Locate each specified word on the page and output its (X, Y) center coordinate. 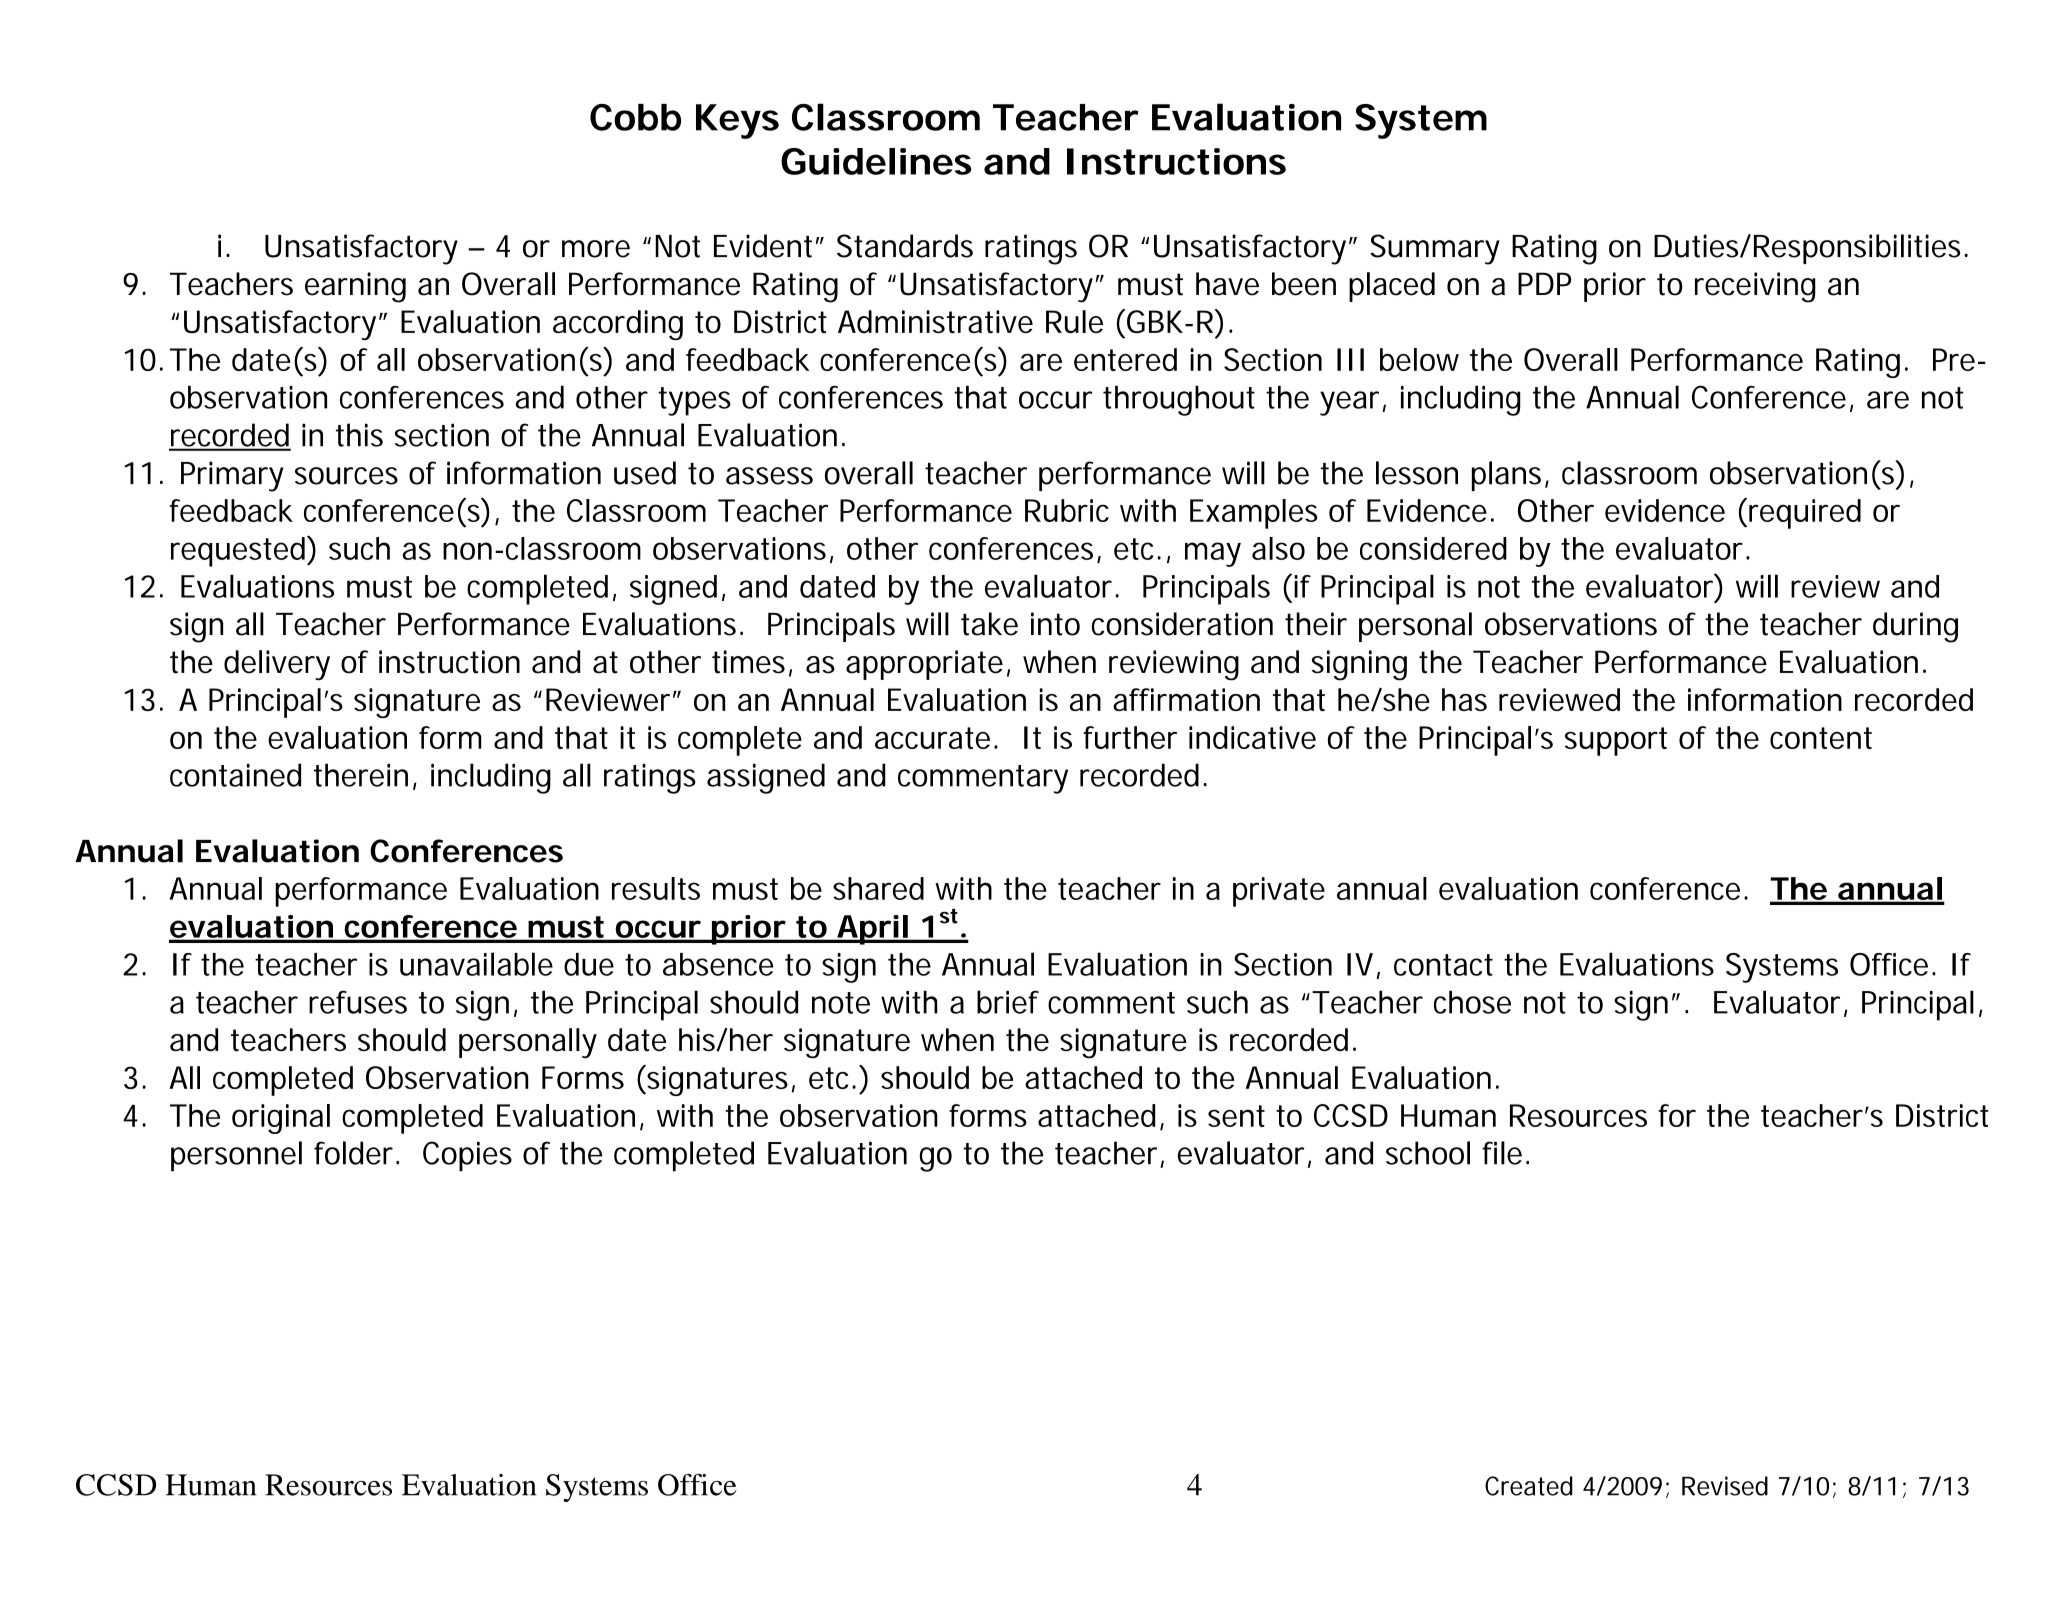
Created (1529, 1486)
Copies (467, 1156)
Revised (1725, 1486)
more (596, 249)
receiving (1755, 287)
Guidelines (876, 161)
